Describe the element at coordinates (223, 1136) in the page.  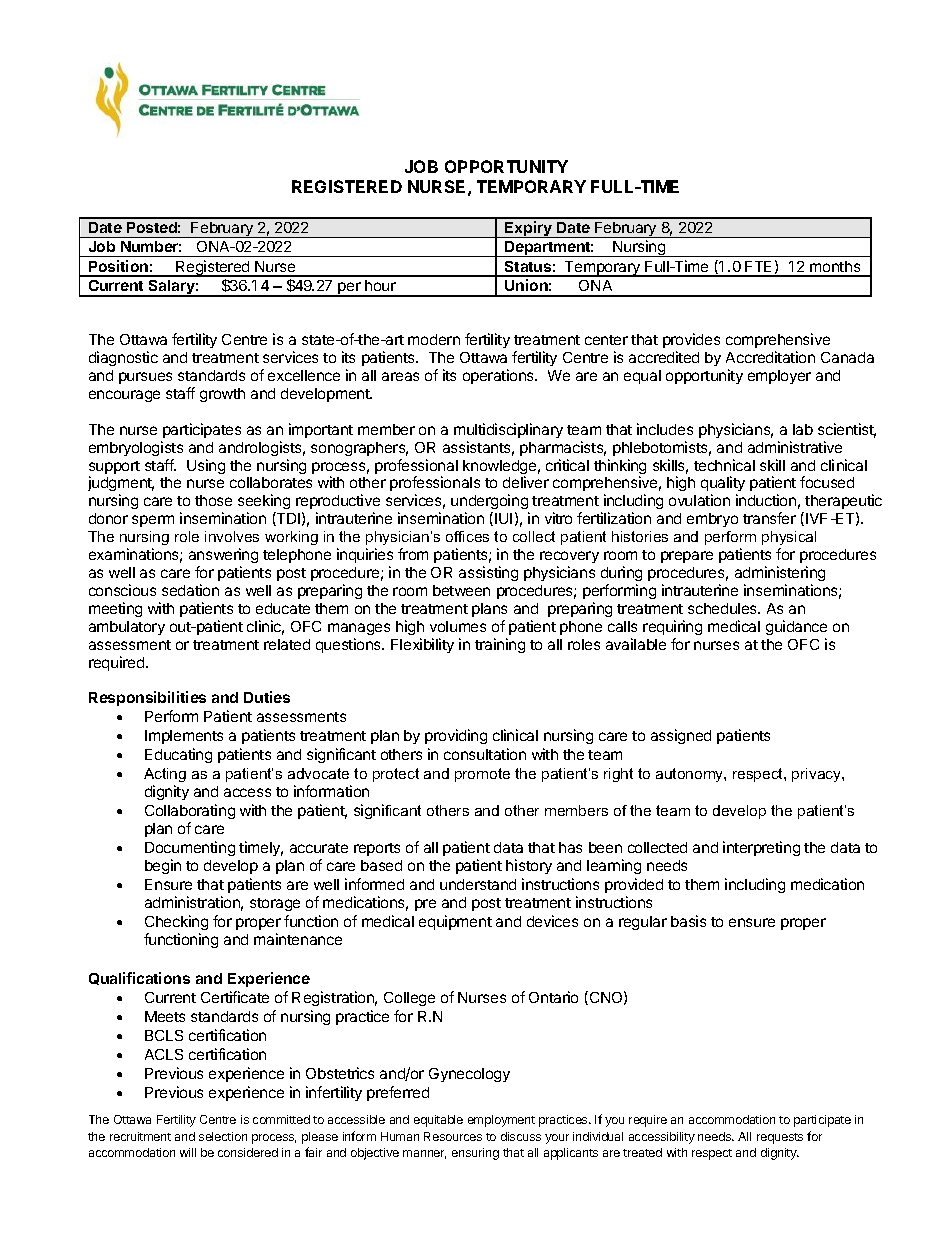
I see `selection` at that location.
